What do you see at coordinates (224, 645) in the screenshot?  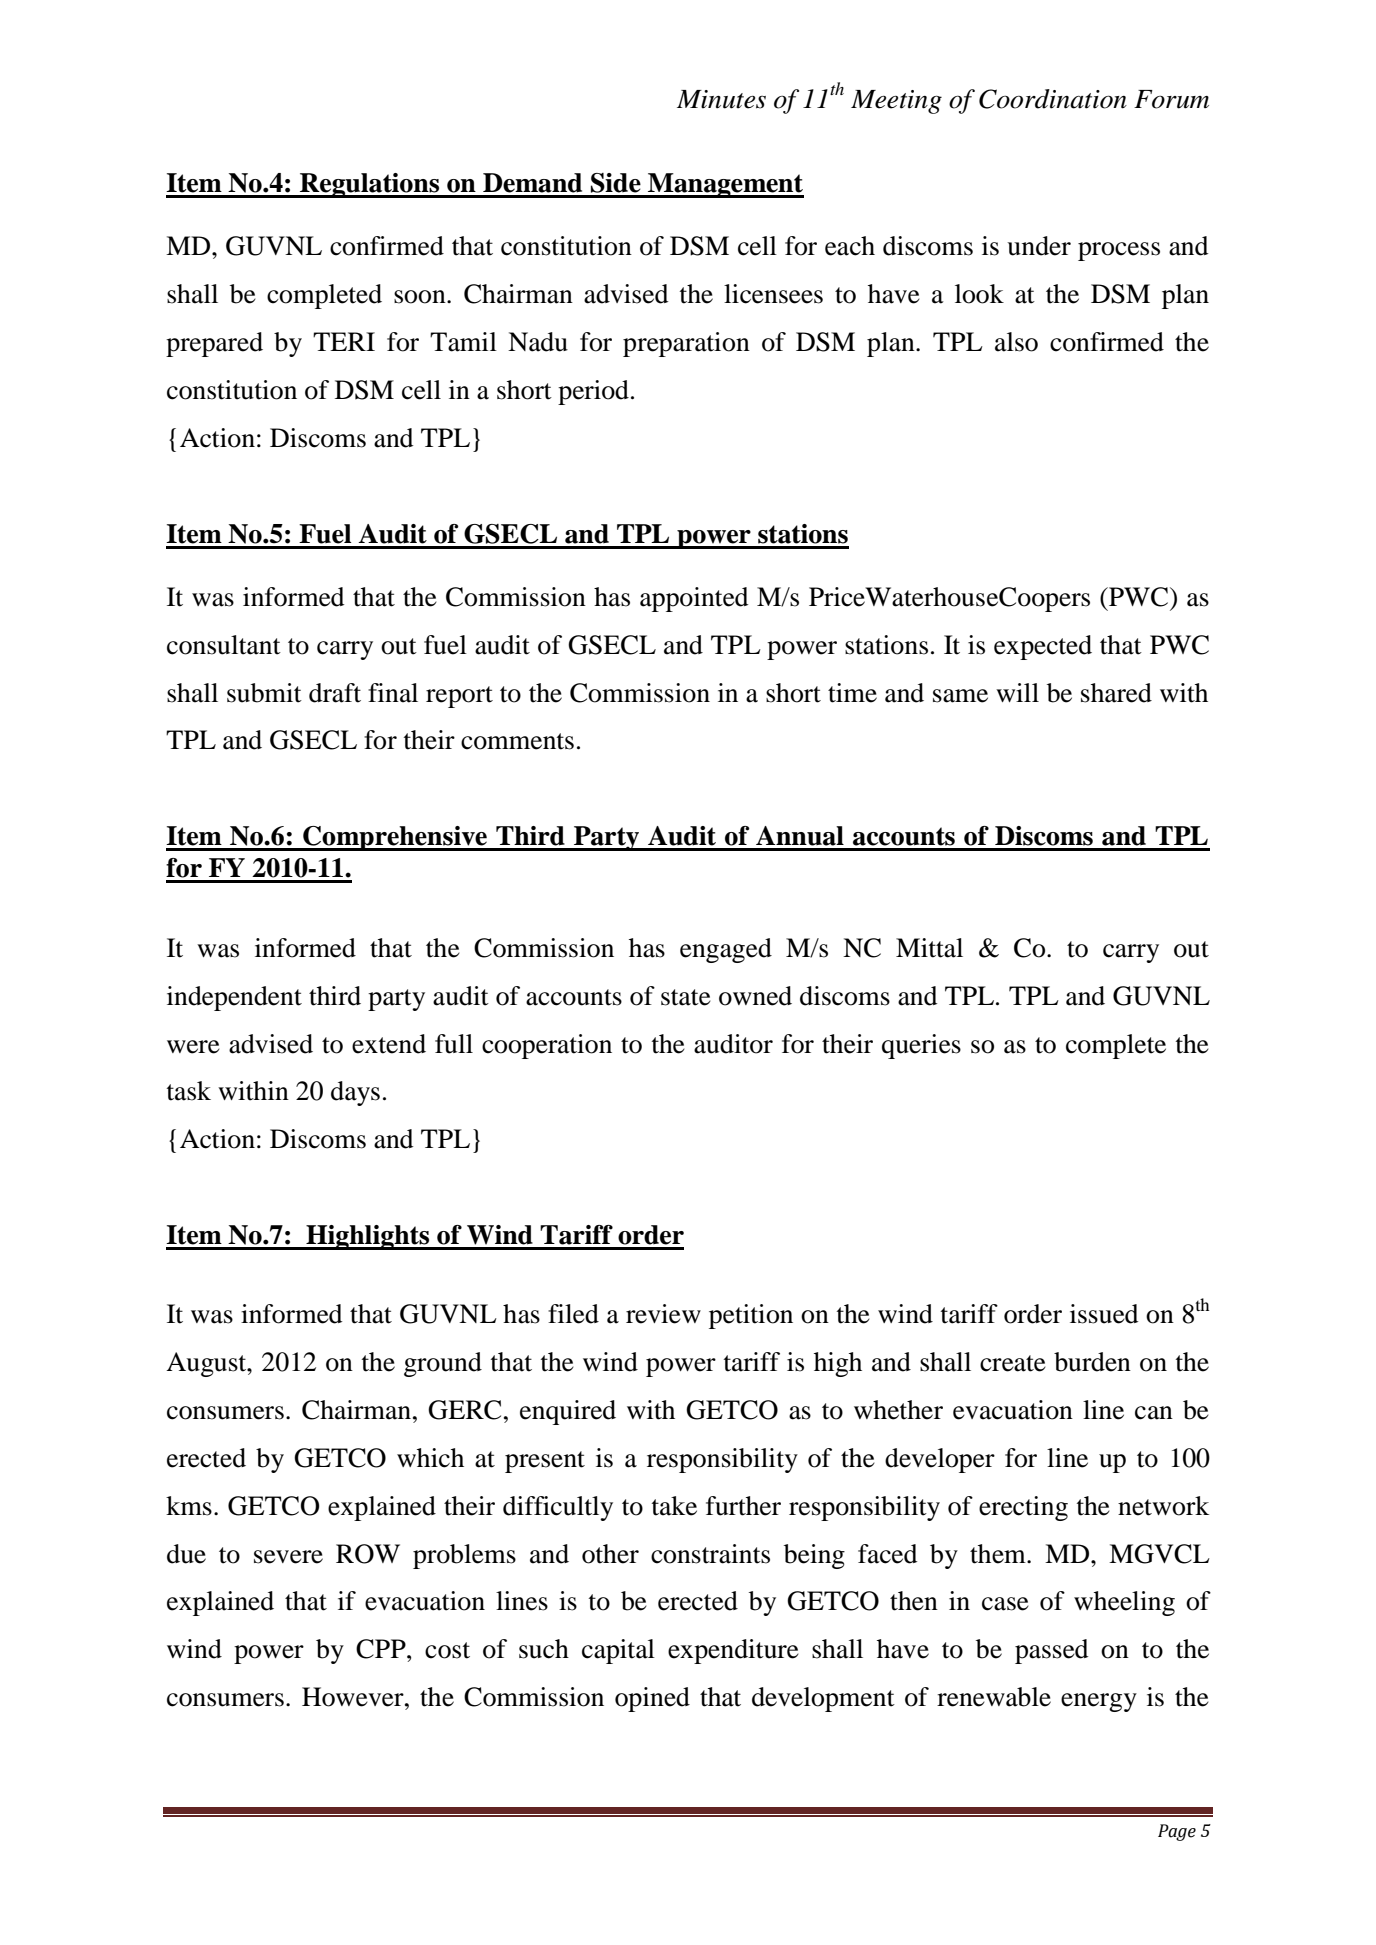 I see `consultant` at bounding box center [224, 645].
